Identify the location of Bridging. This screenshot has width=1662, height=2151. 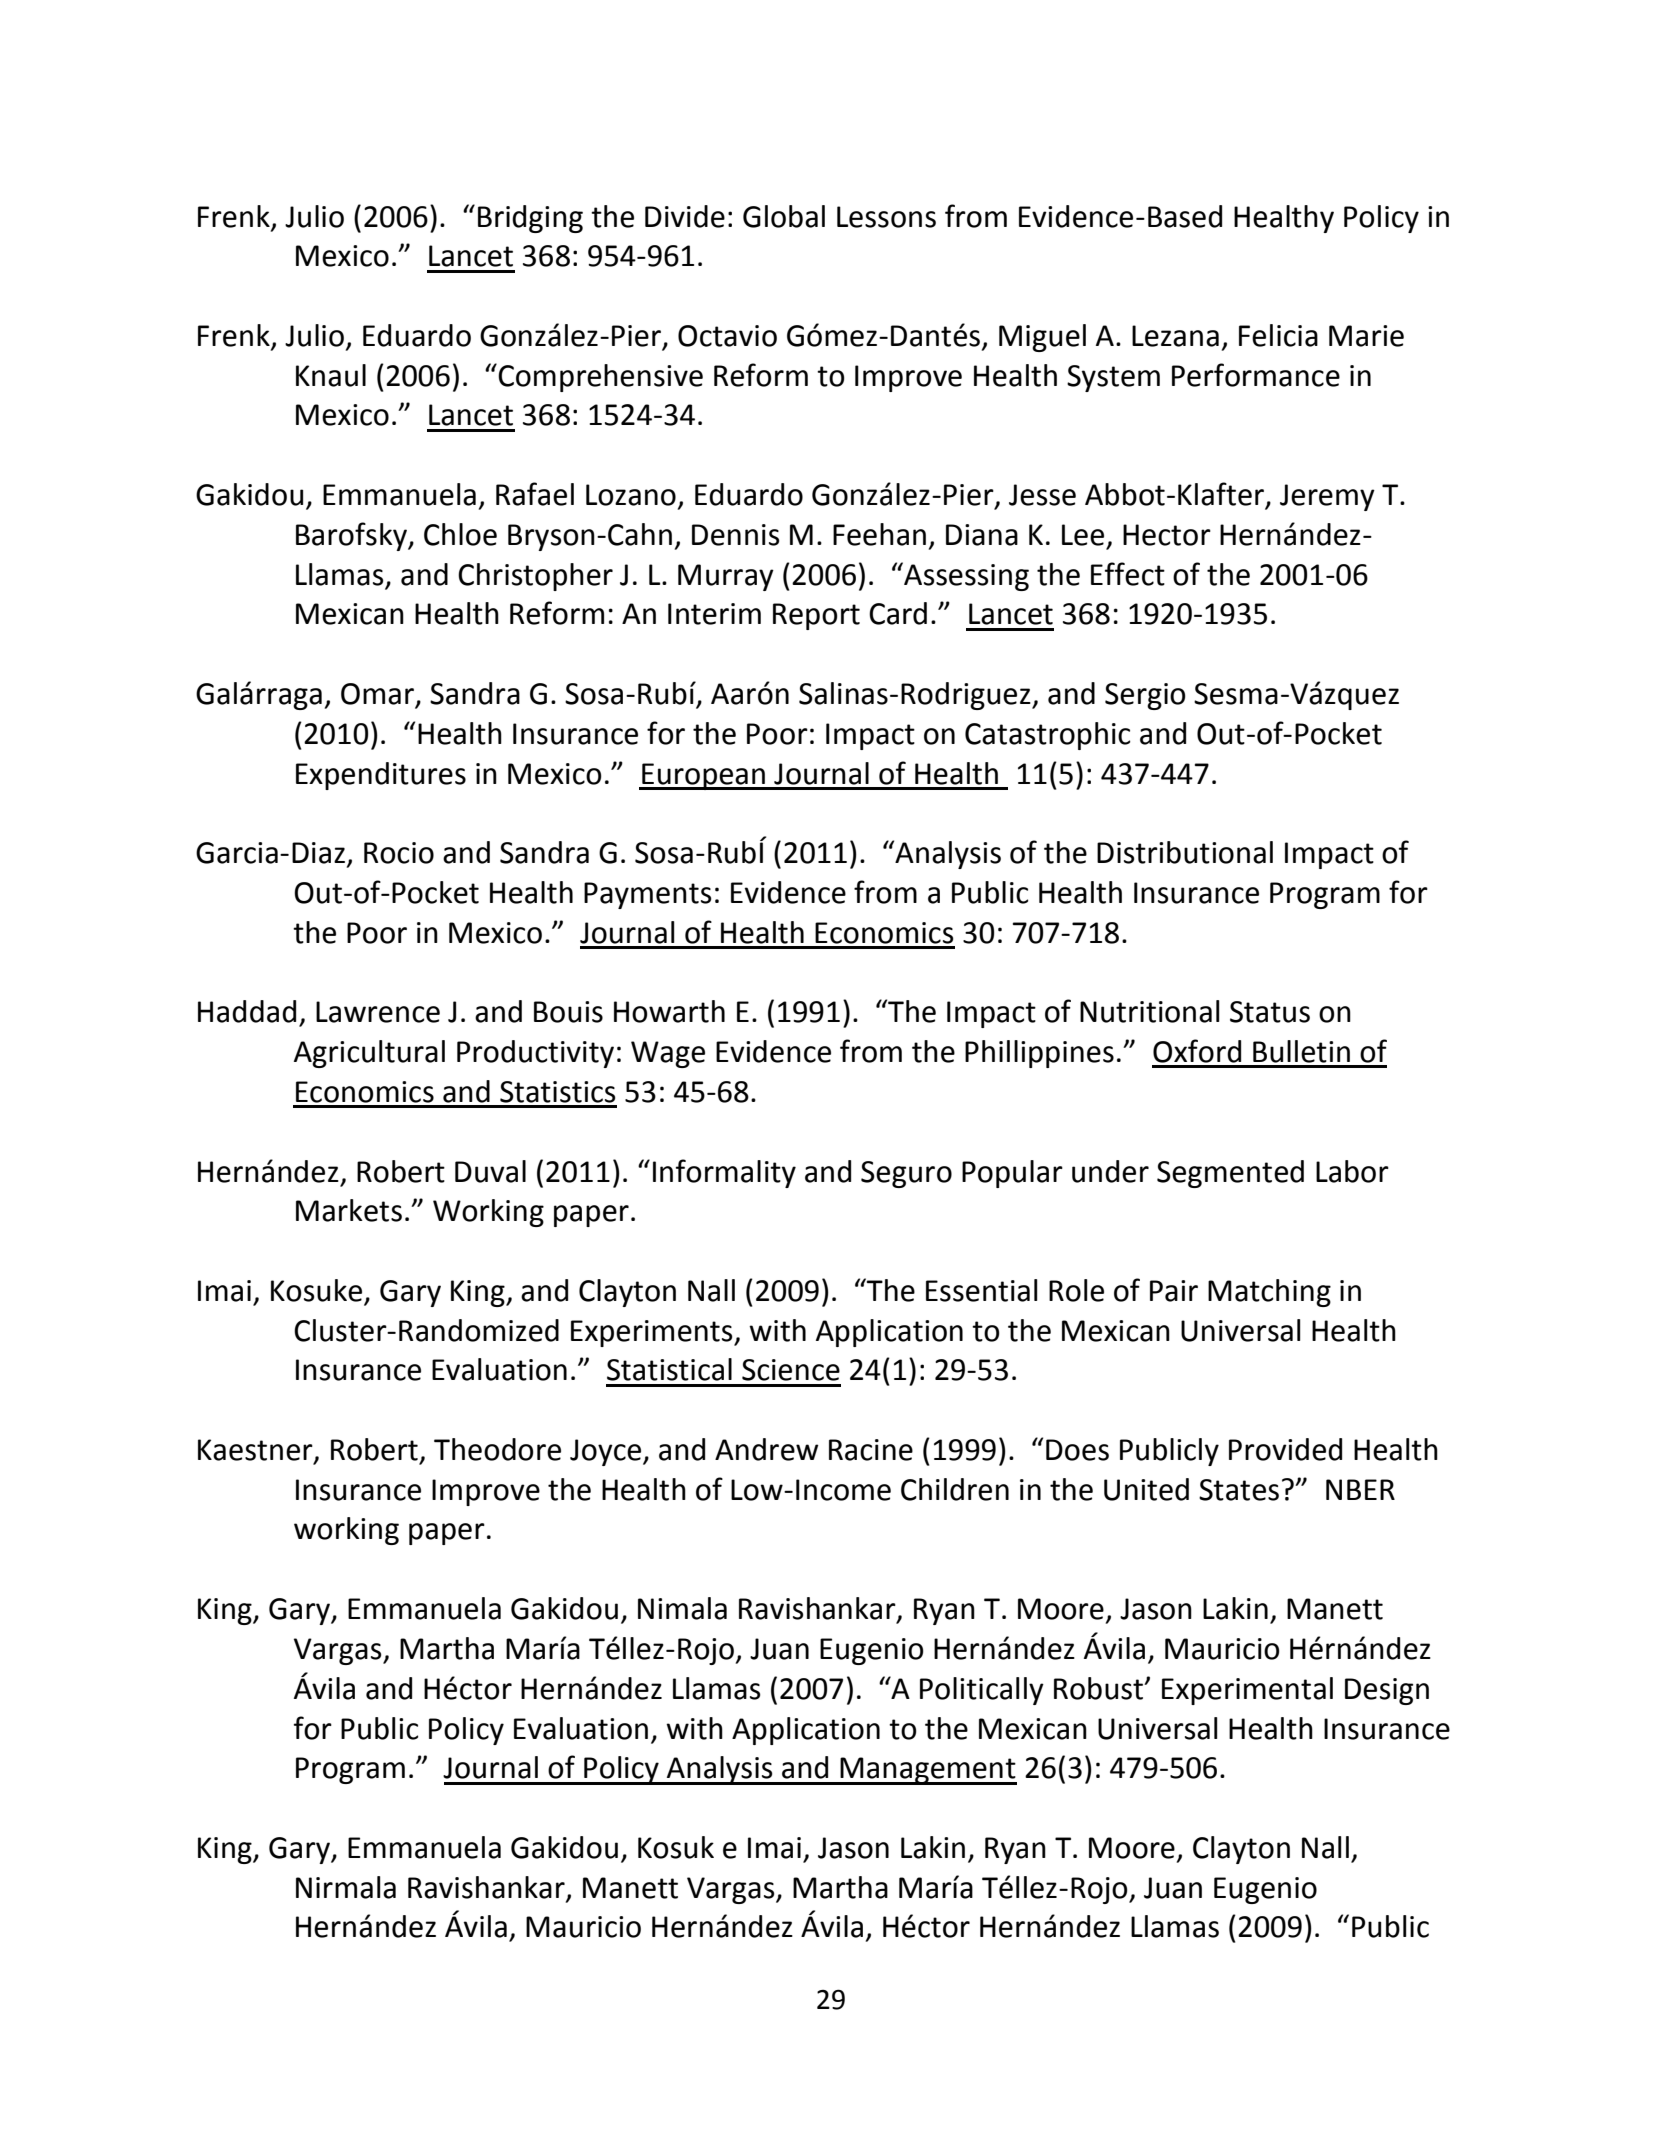
(530, 219).
